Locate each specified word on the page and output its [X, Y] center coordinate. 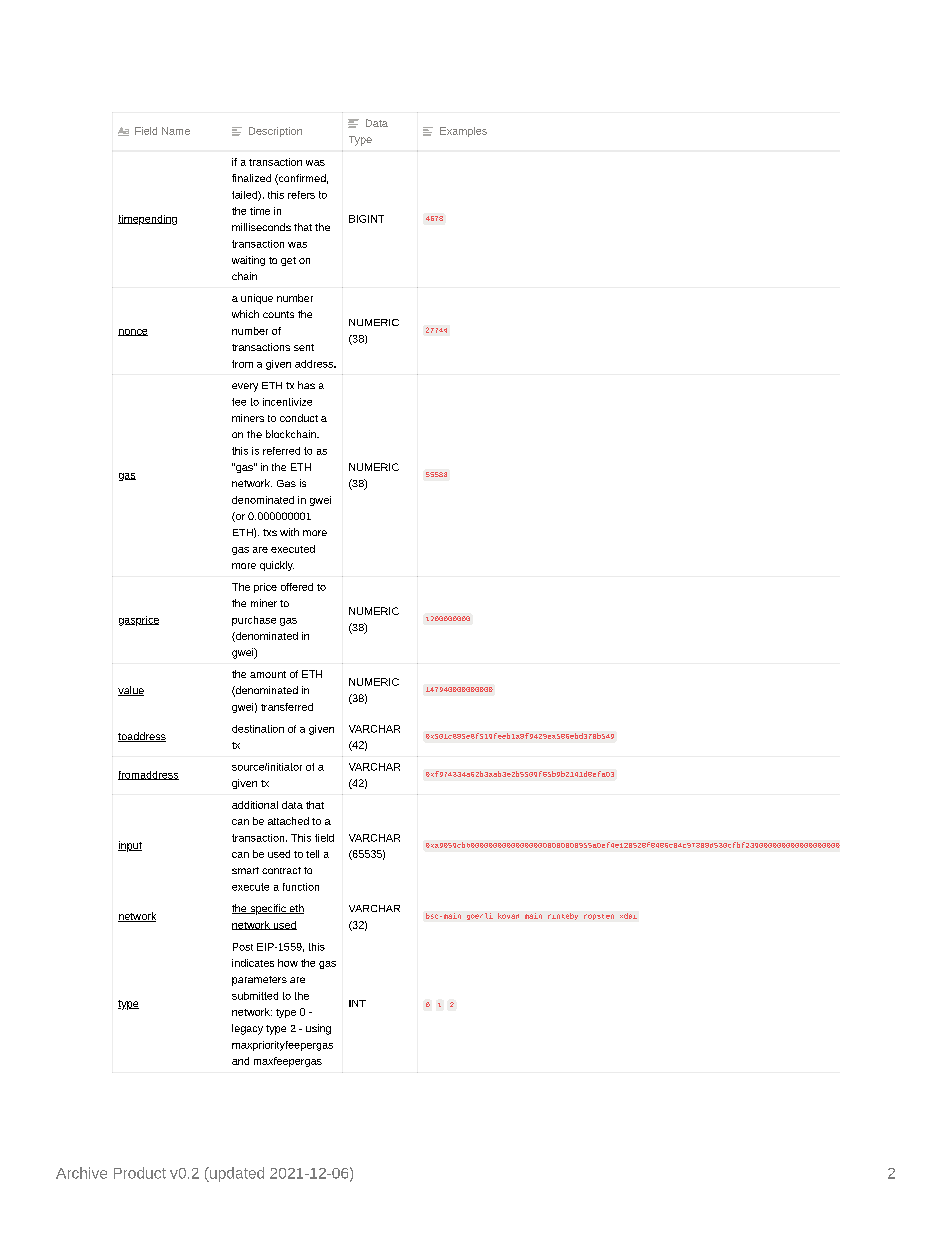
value [131, 691]
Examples [463, 132]
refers [301, 195]
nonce [133, 332]
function [301, 887]
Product [140, 1173]
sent [304, 347]
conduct [299, 418]
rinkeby [563, 916]
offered [297, 587]
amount [268, 674]
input [130, 846]
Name [176, 131]
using [318, 1029]
